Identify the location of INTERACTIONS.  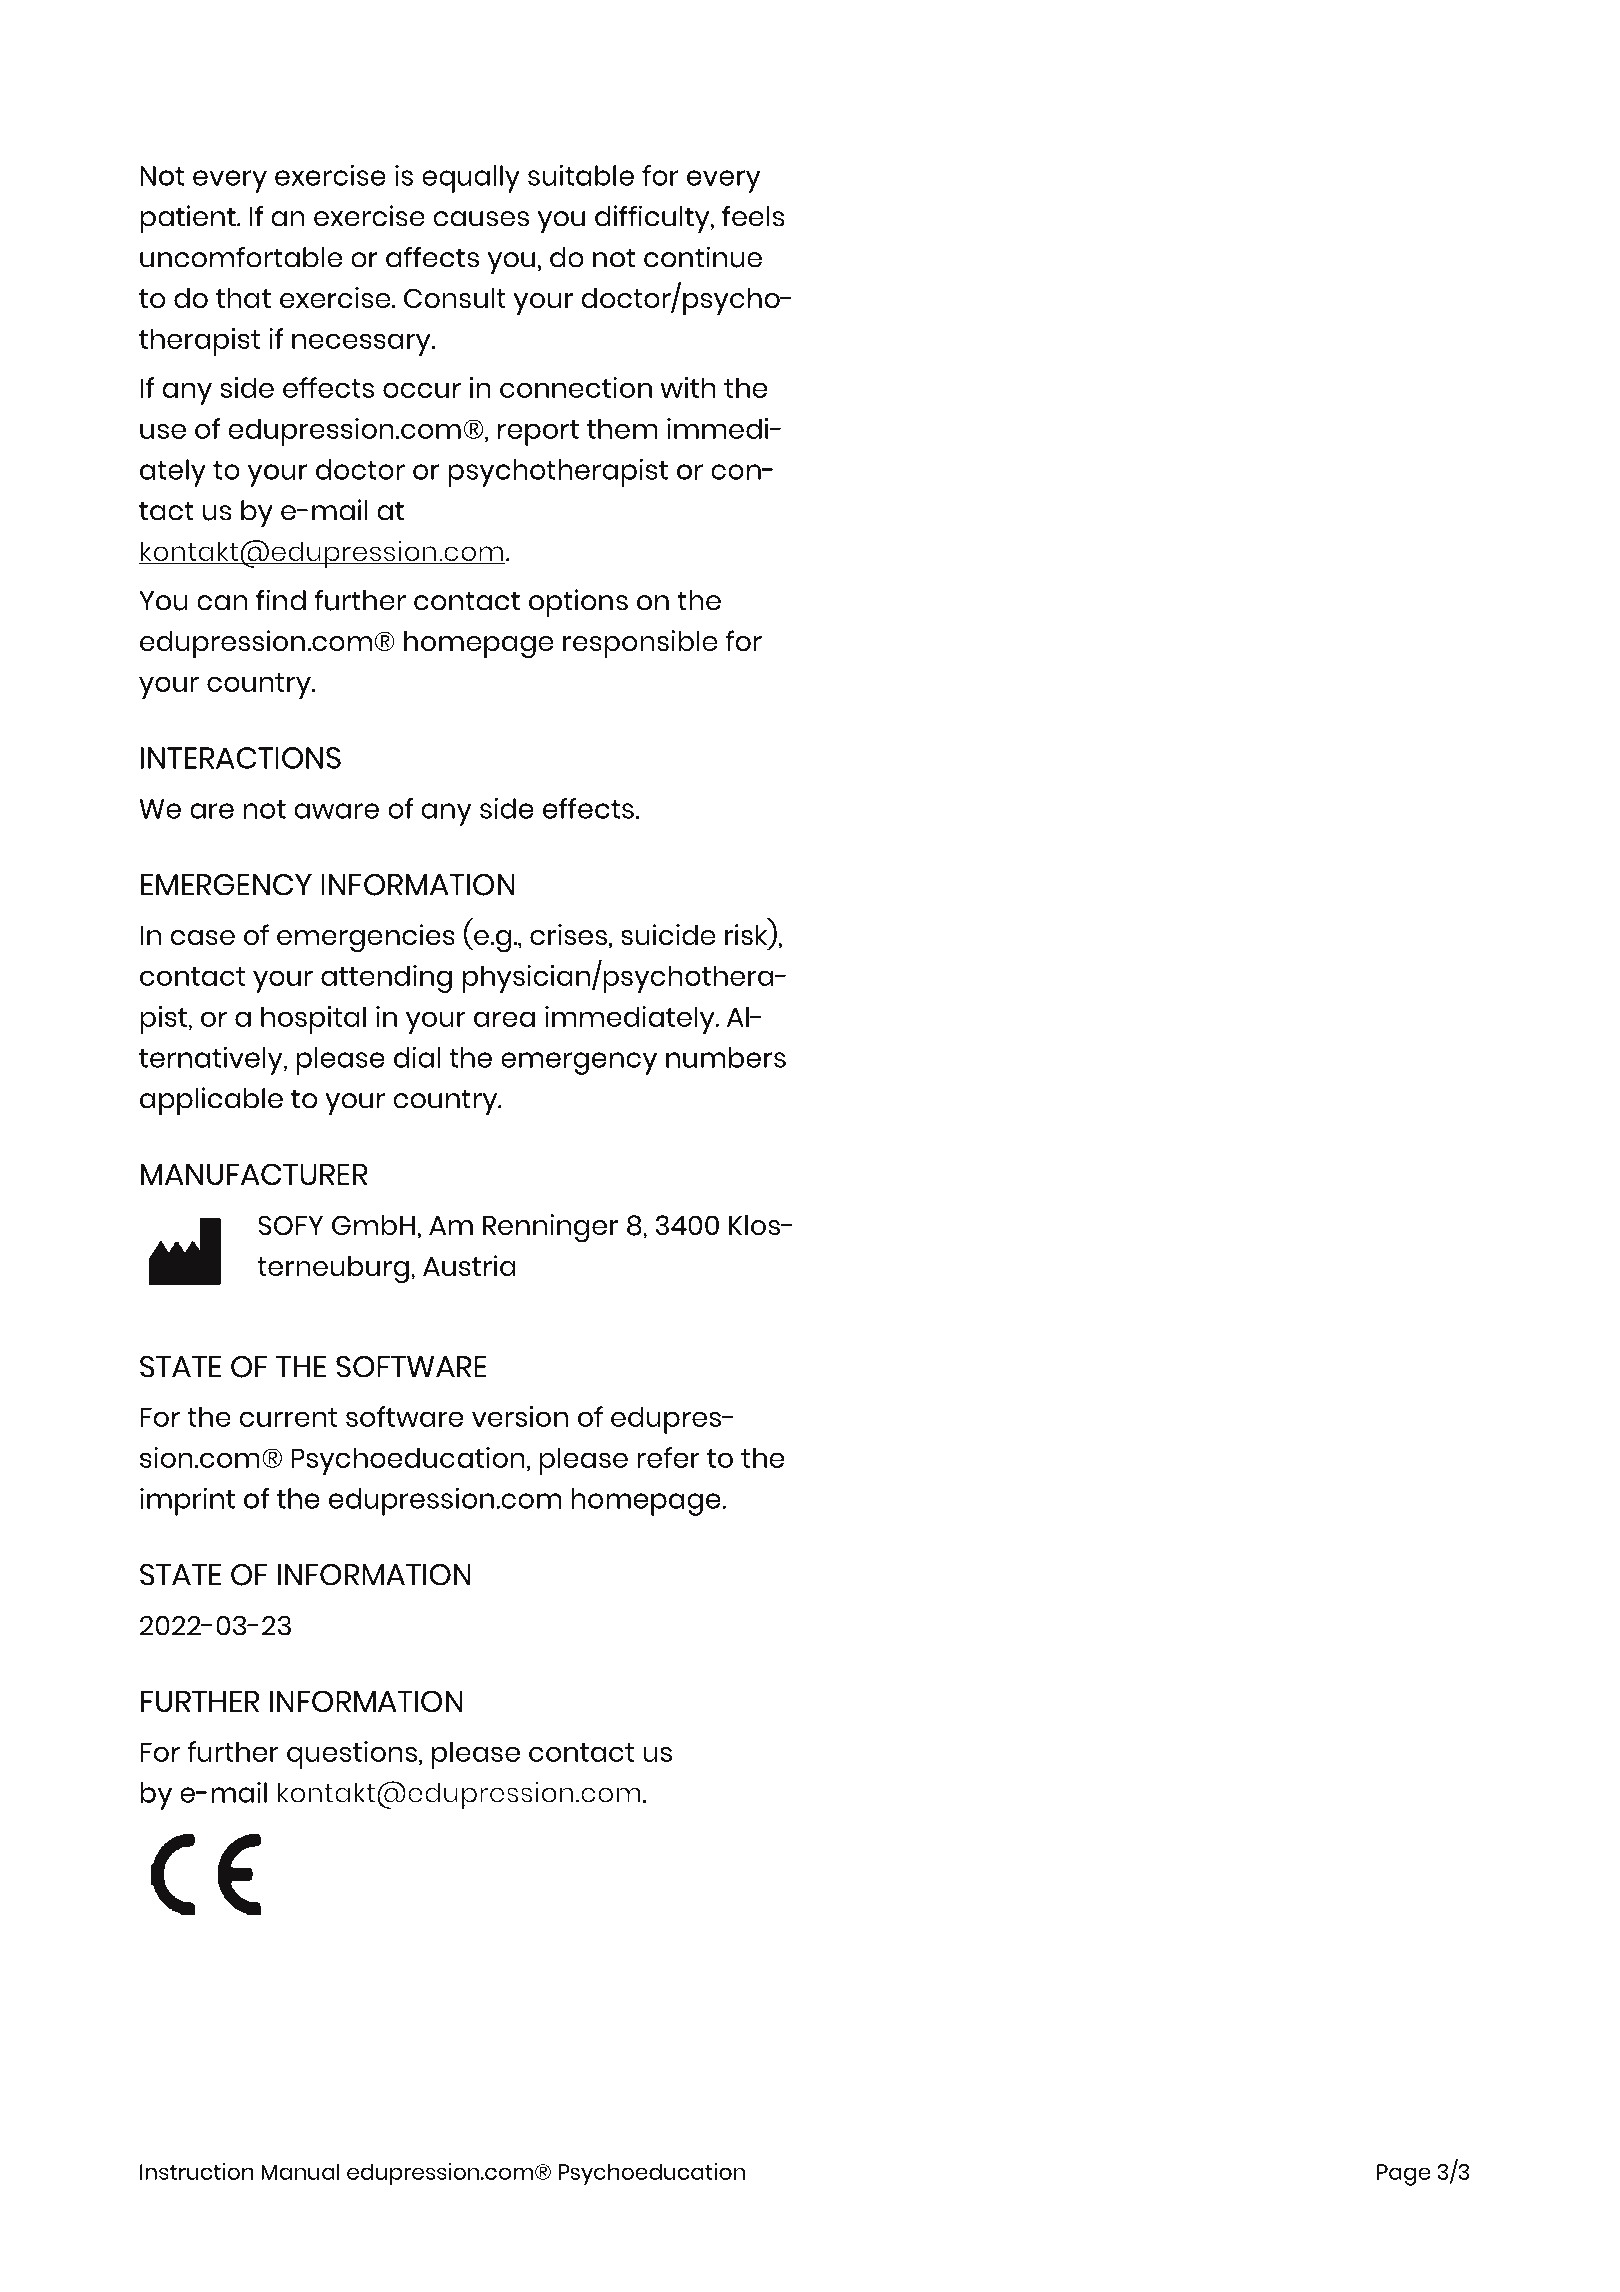
(241, 758).
